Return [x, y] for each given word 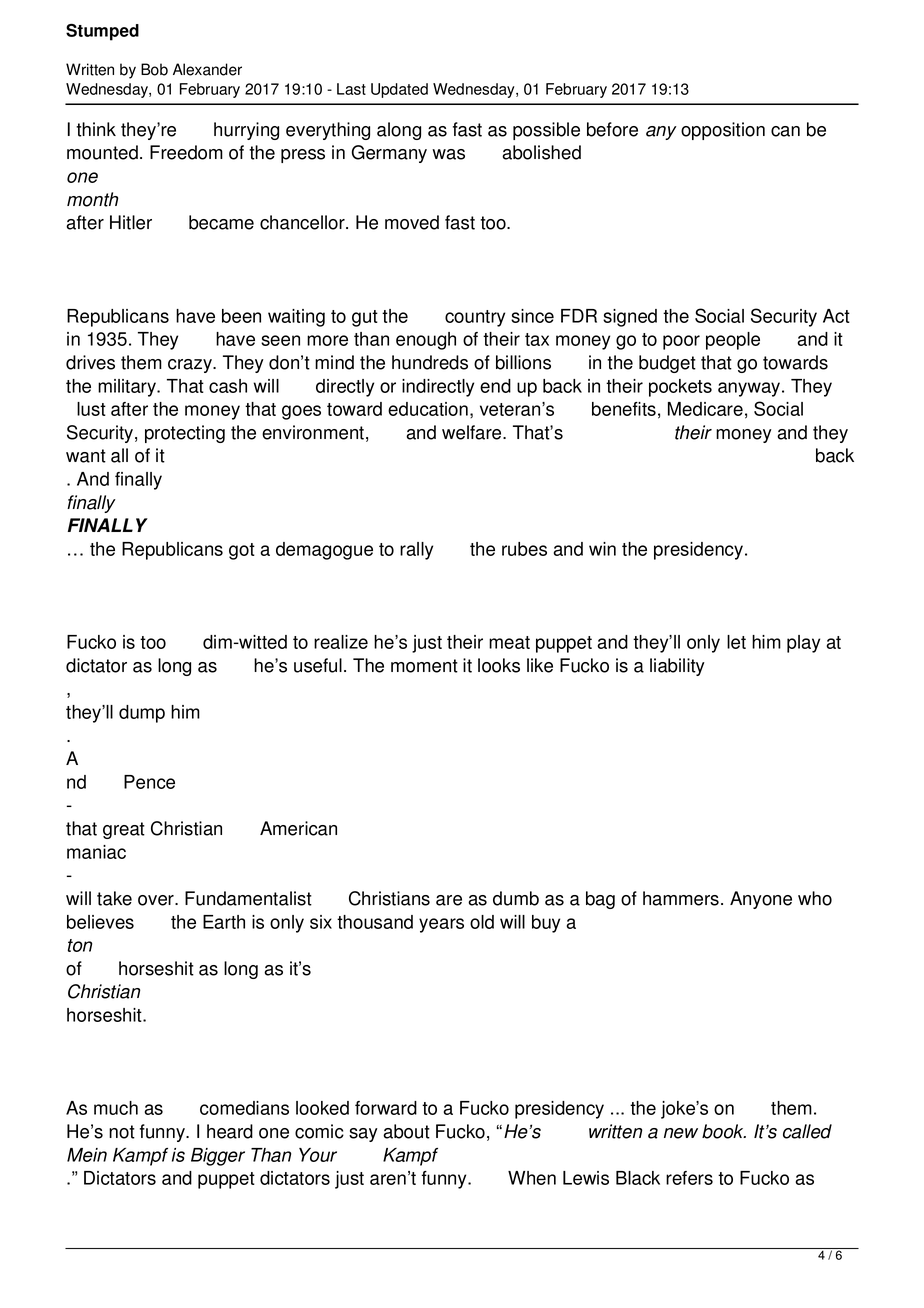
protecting [185, 434]
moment [424, 666]
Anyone [761, 900]
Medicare [705, 409]
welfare [473, 432]
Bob [154, 69]
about [406, 1131]
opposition [723, 131]
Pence [149, 782]
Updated [399, 90]
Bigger [218, 1157]
